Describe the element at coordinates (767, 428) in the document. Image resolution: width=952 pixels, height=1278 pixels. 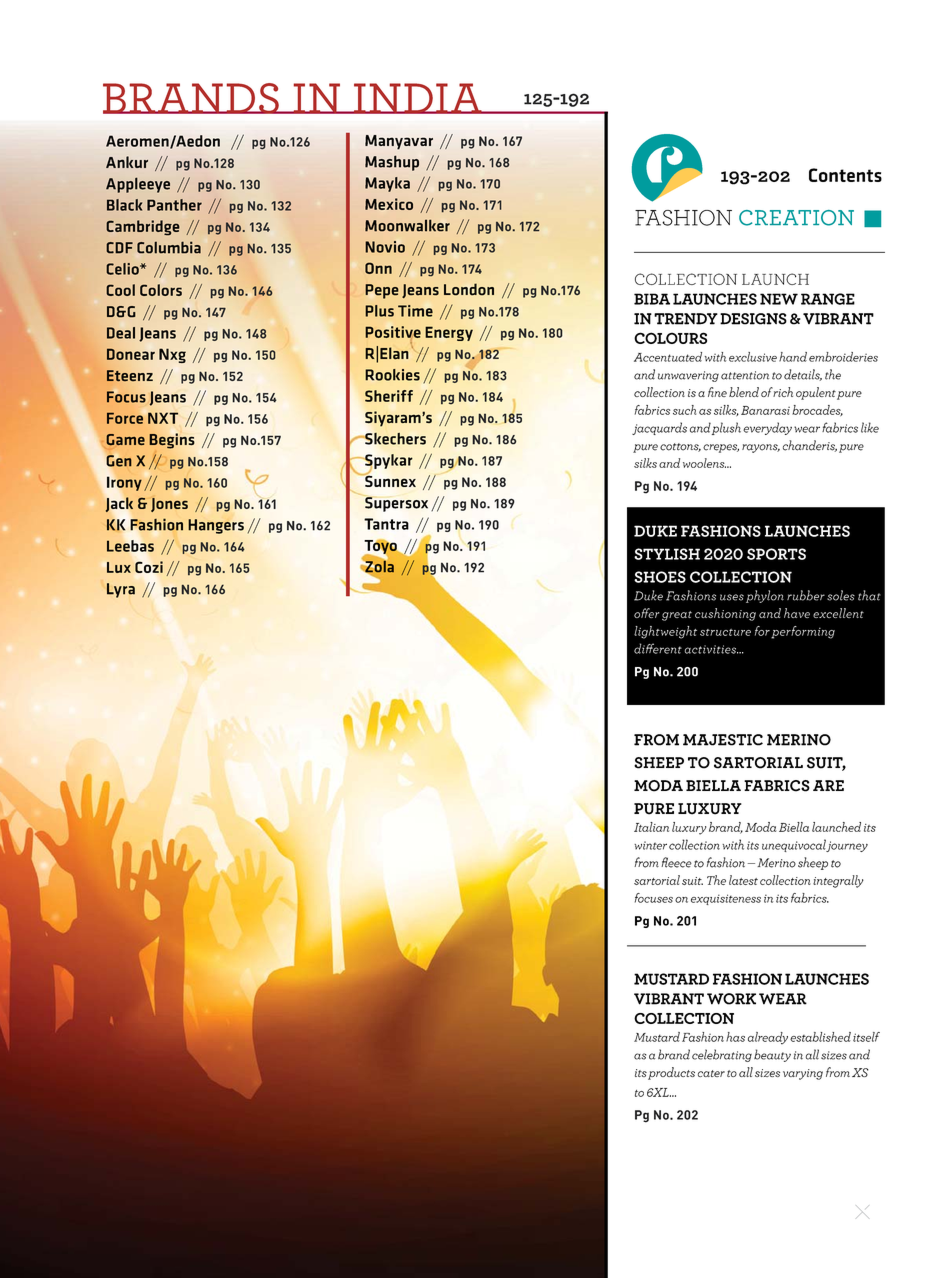
I see `everyday` at that location.
